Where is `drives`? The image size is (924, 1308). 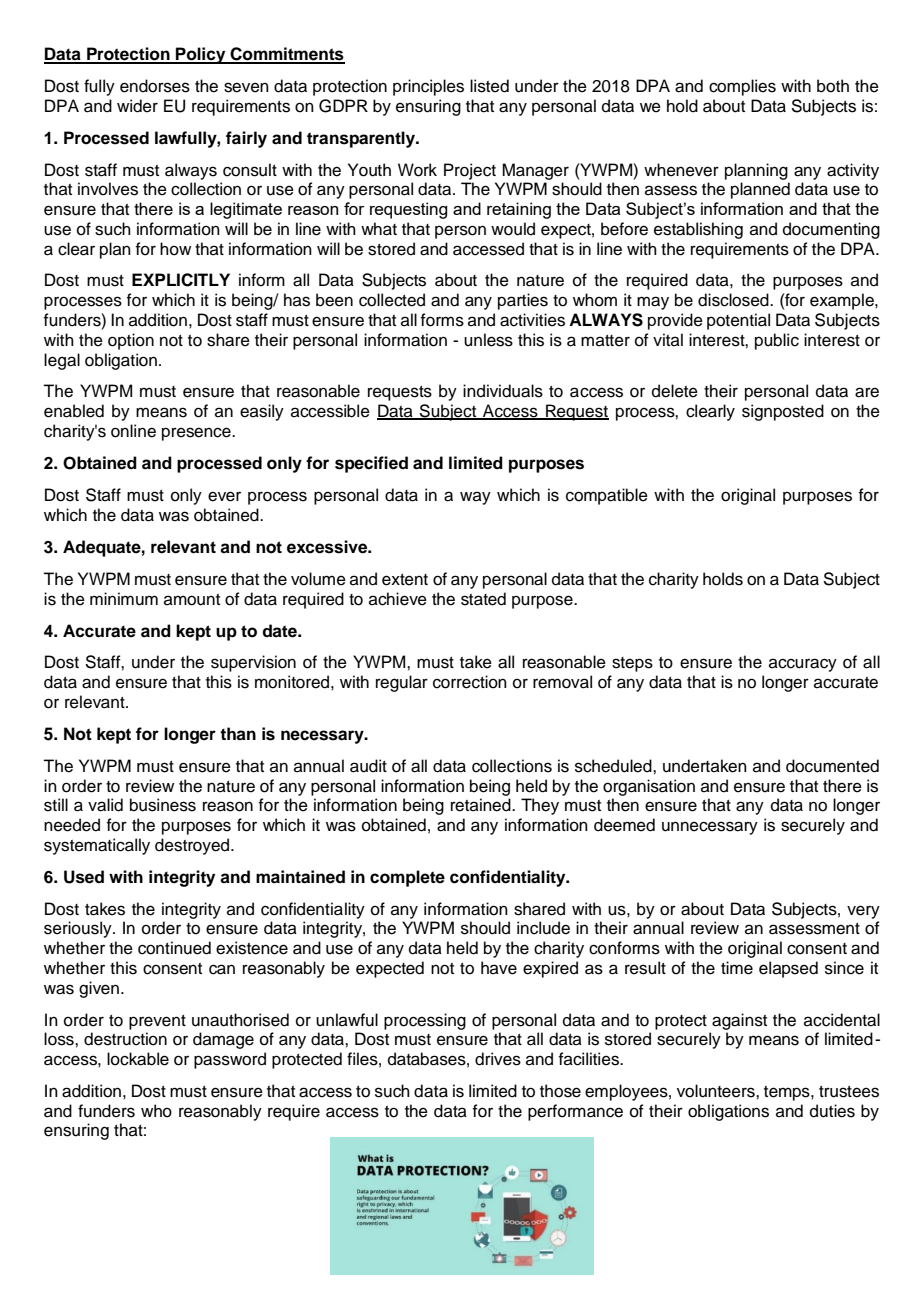 drives is located at coordinates (498, 1059).
